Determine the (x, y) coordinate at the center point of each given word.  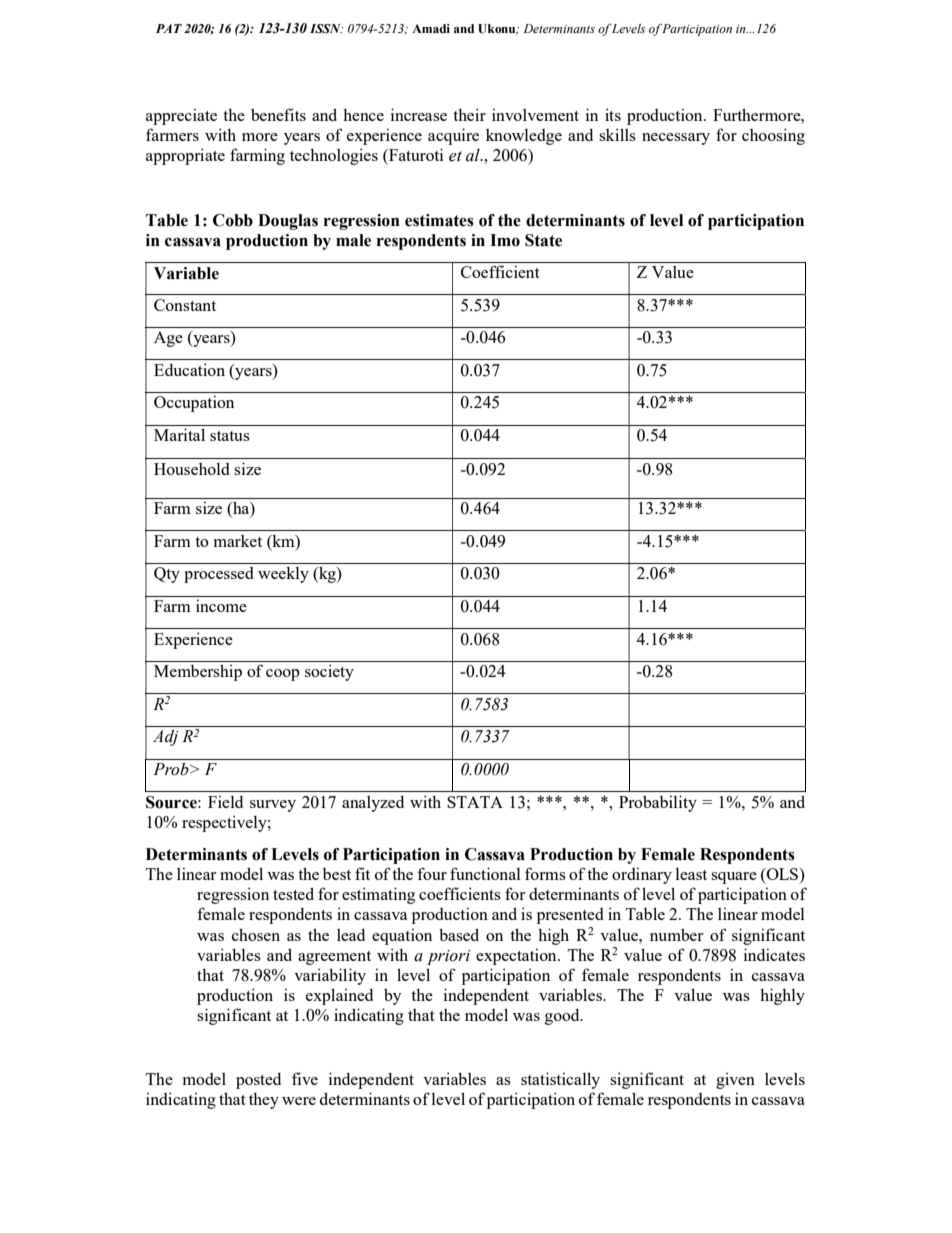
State (543, 240)
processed (219, 575)
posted (258, 1081)
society (329, 672)
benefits (278, 114)
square (734, 878)
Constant (185, 305)
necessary (676, 139)
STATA (475, 802)
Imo (505, 240)
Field (225, 801)
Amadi (431, 28)
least (691, 874)
